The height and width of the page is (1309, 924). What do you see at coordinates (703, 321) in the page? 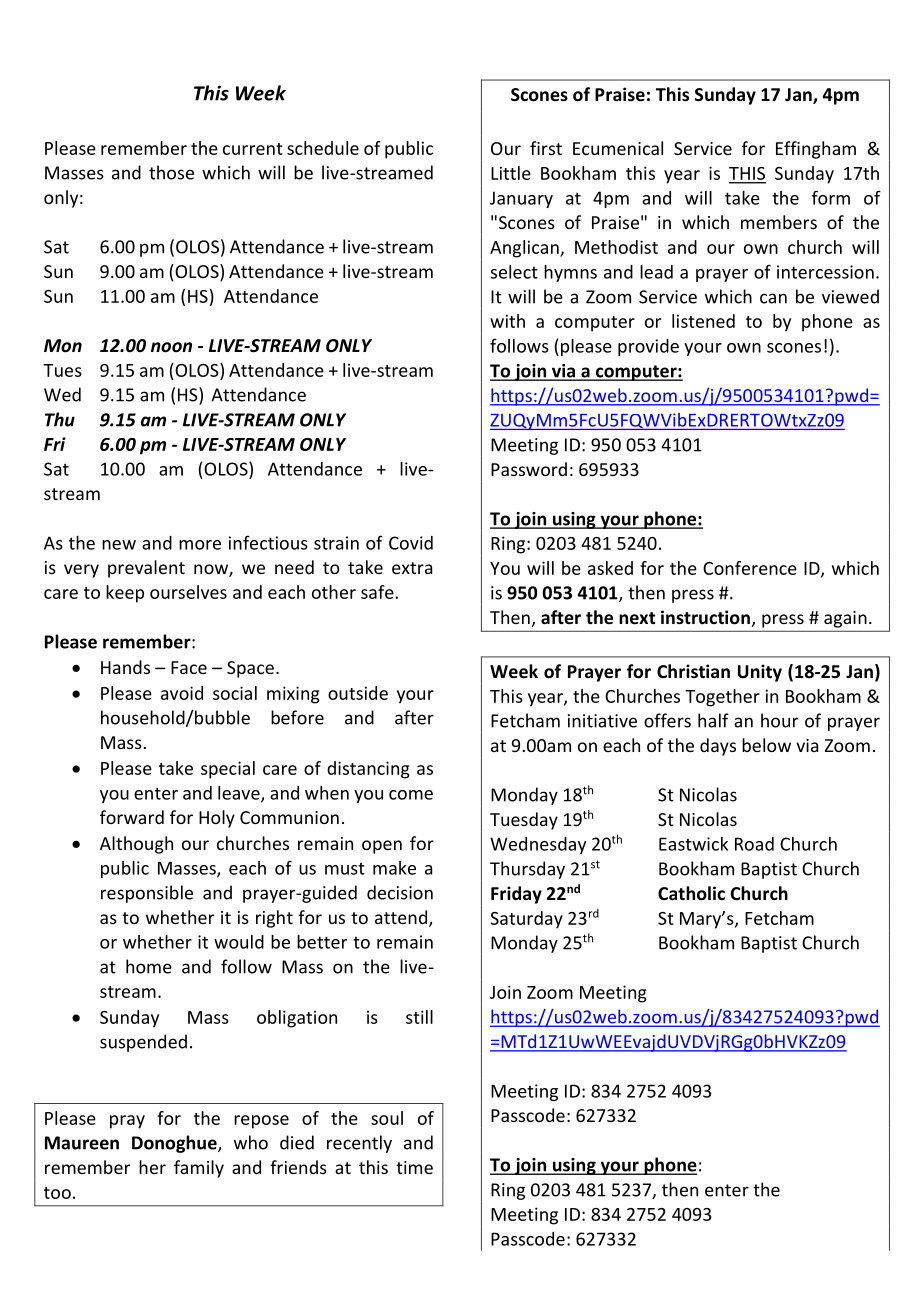
I see `listened` at bounding box center [703, 321].
